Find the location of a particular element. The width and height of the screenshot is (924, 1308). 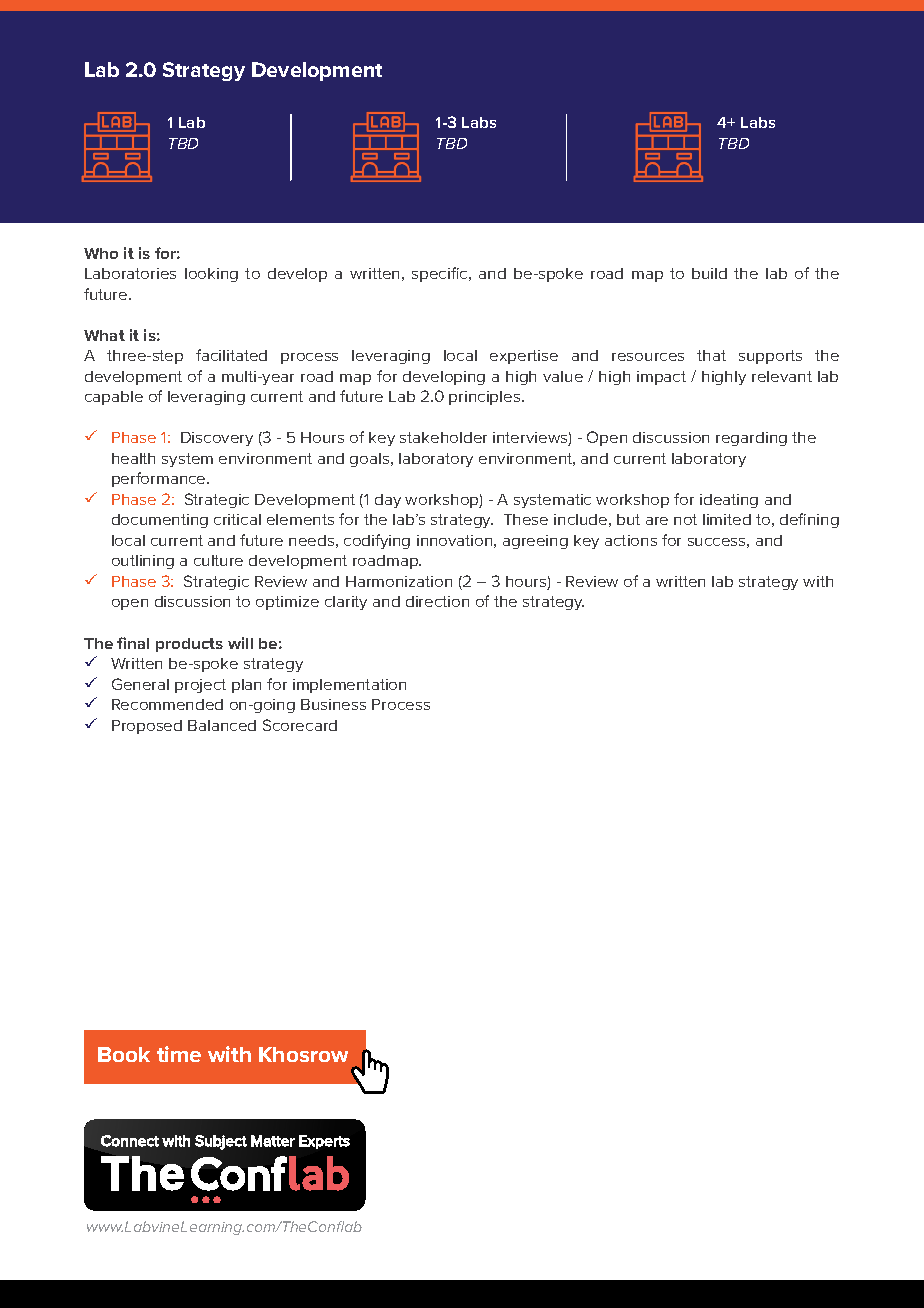

looking is located at coordinates (211, 275).
